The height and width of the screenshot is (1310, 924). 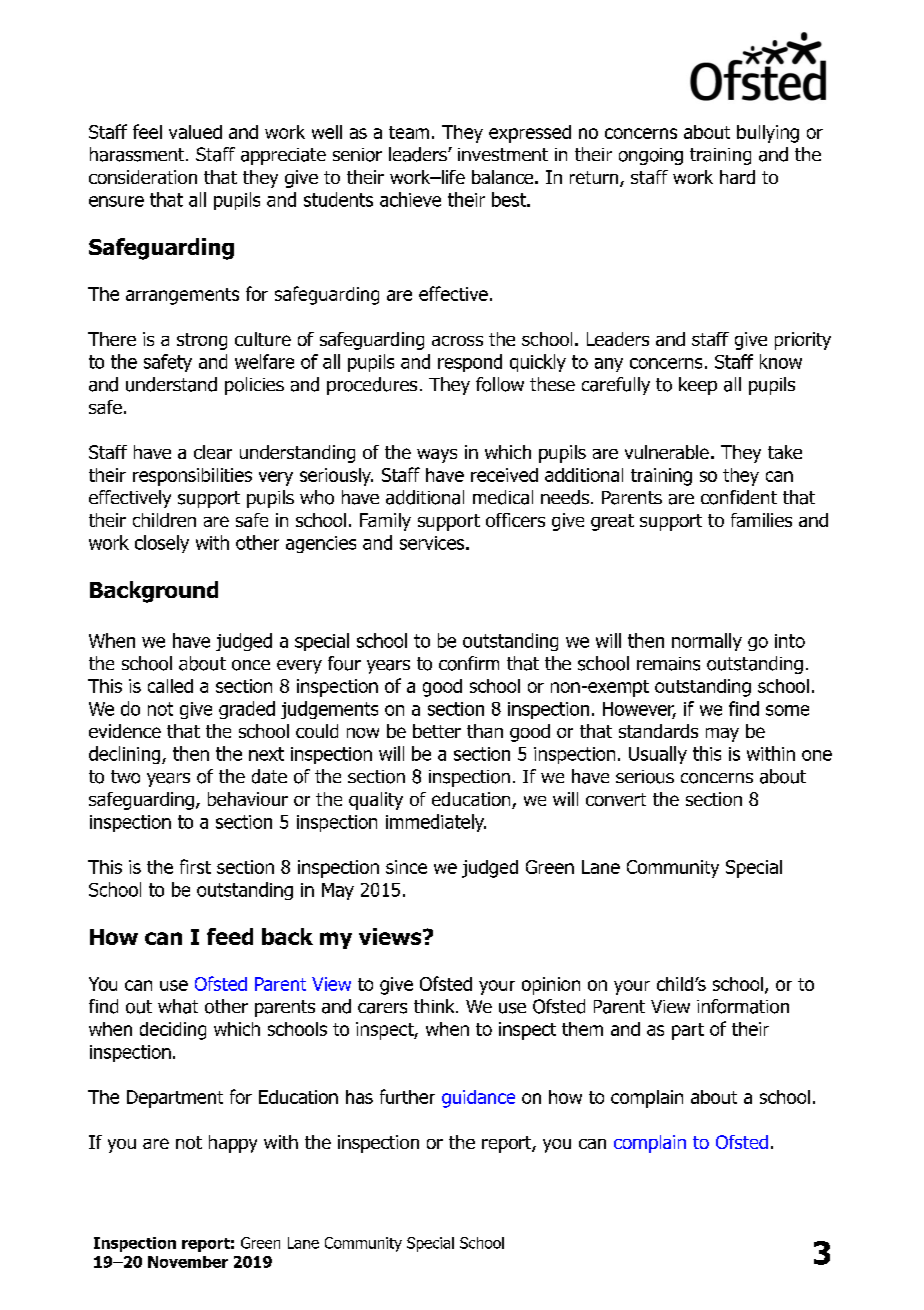 I want to click on valued, so click(x=195, y=132).
